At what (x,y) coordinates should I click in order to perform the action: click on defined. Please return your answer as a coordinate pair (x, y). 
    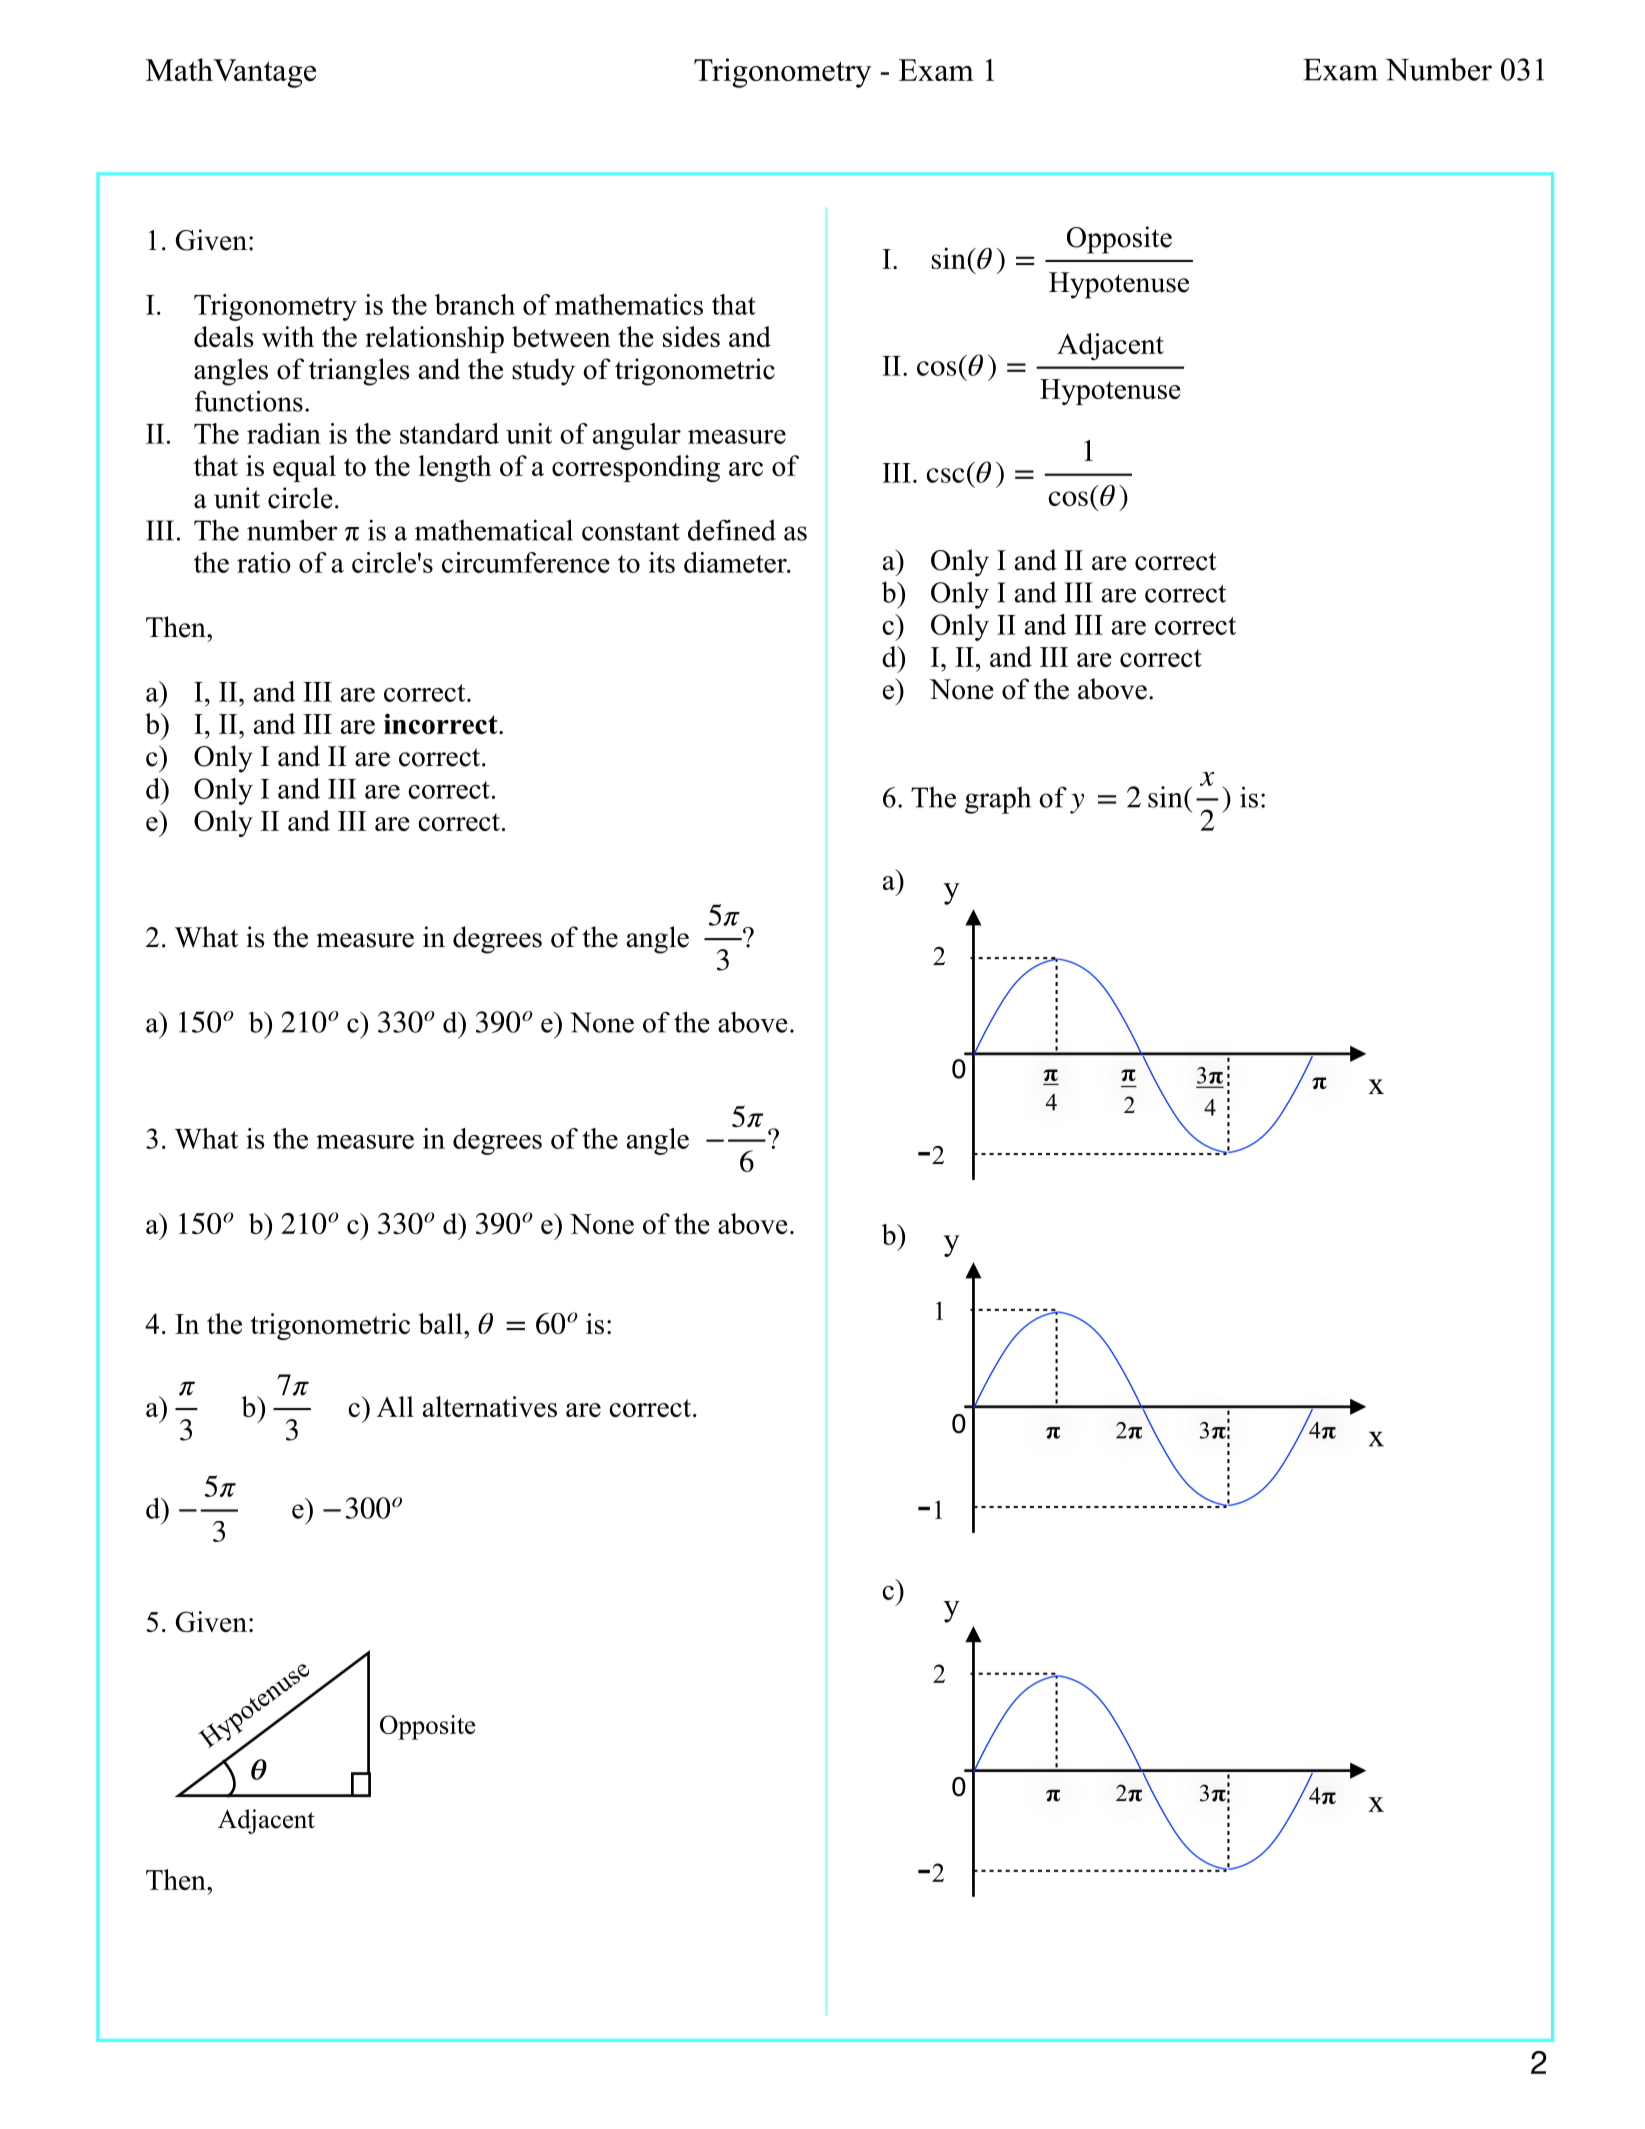
    Looking at the image, I should click on (732, 530).
